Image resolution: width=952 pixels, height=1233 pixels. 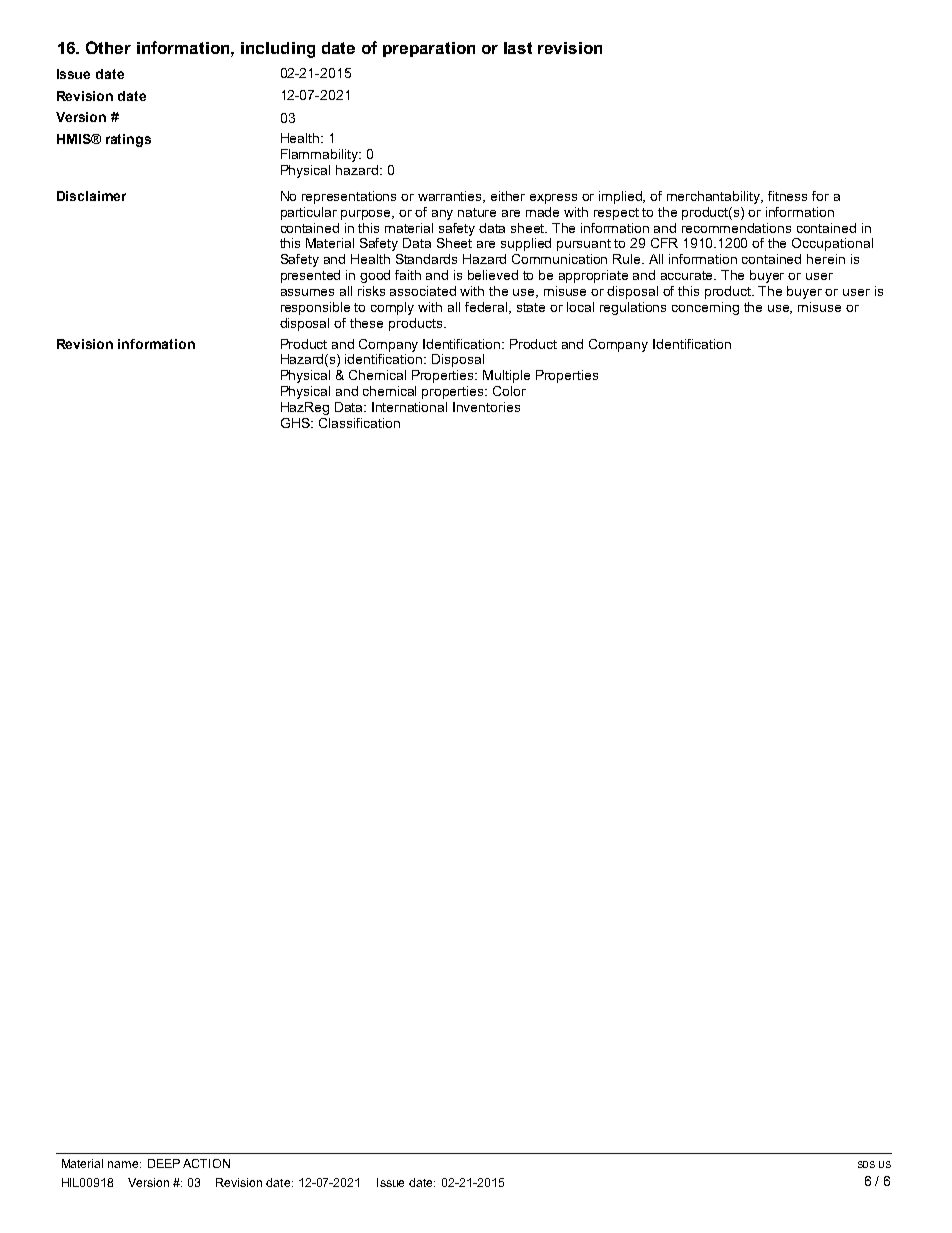 I want to click on last, so click(x=518, y=48).
